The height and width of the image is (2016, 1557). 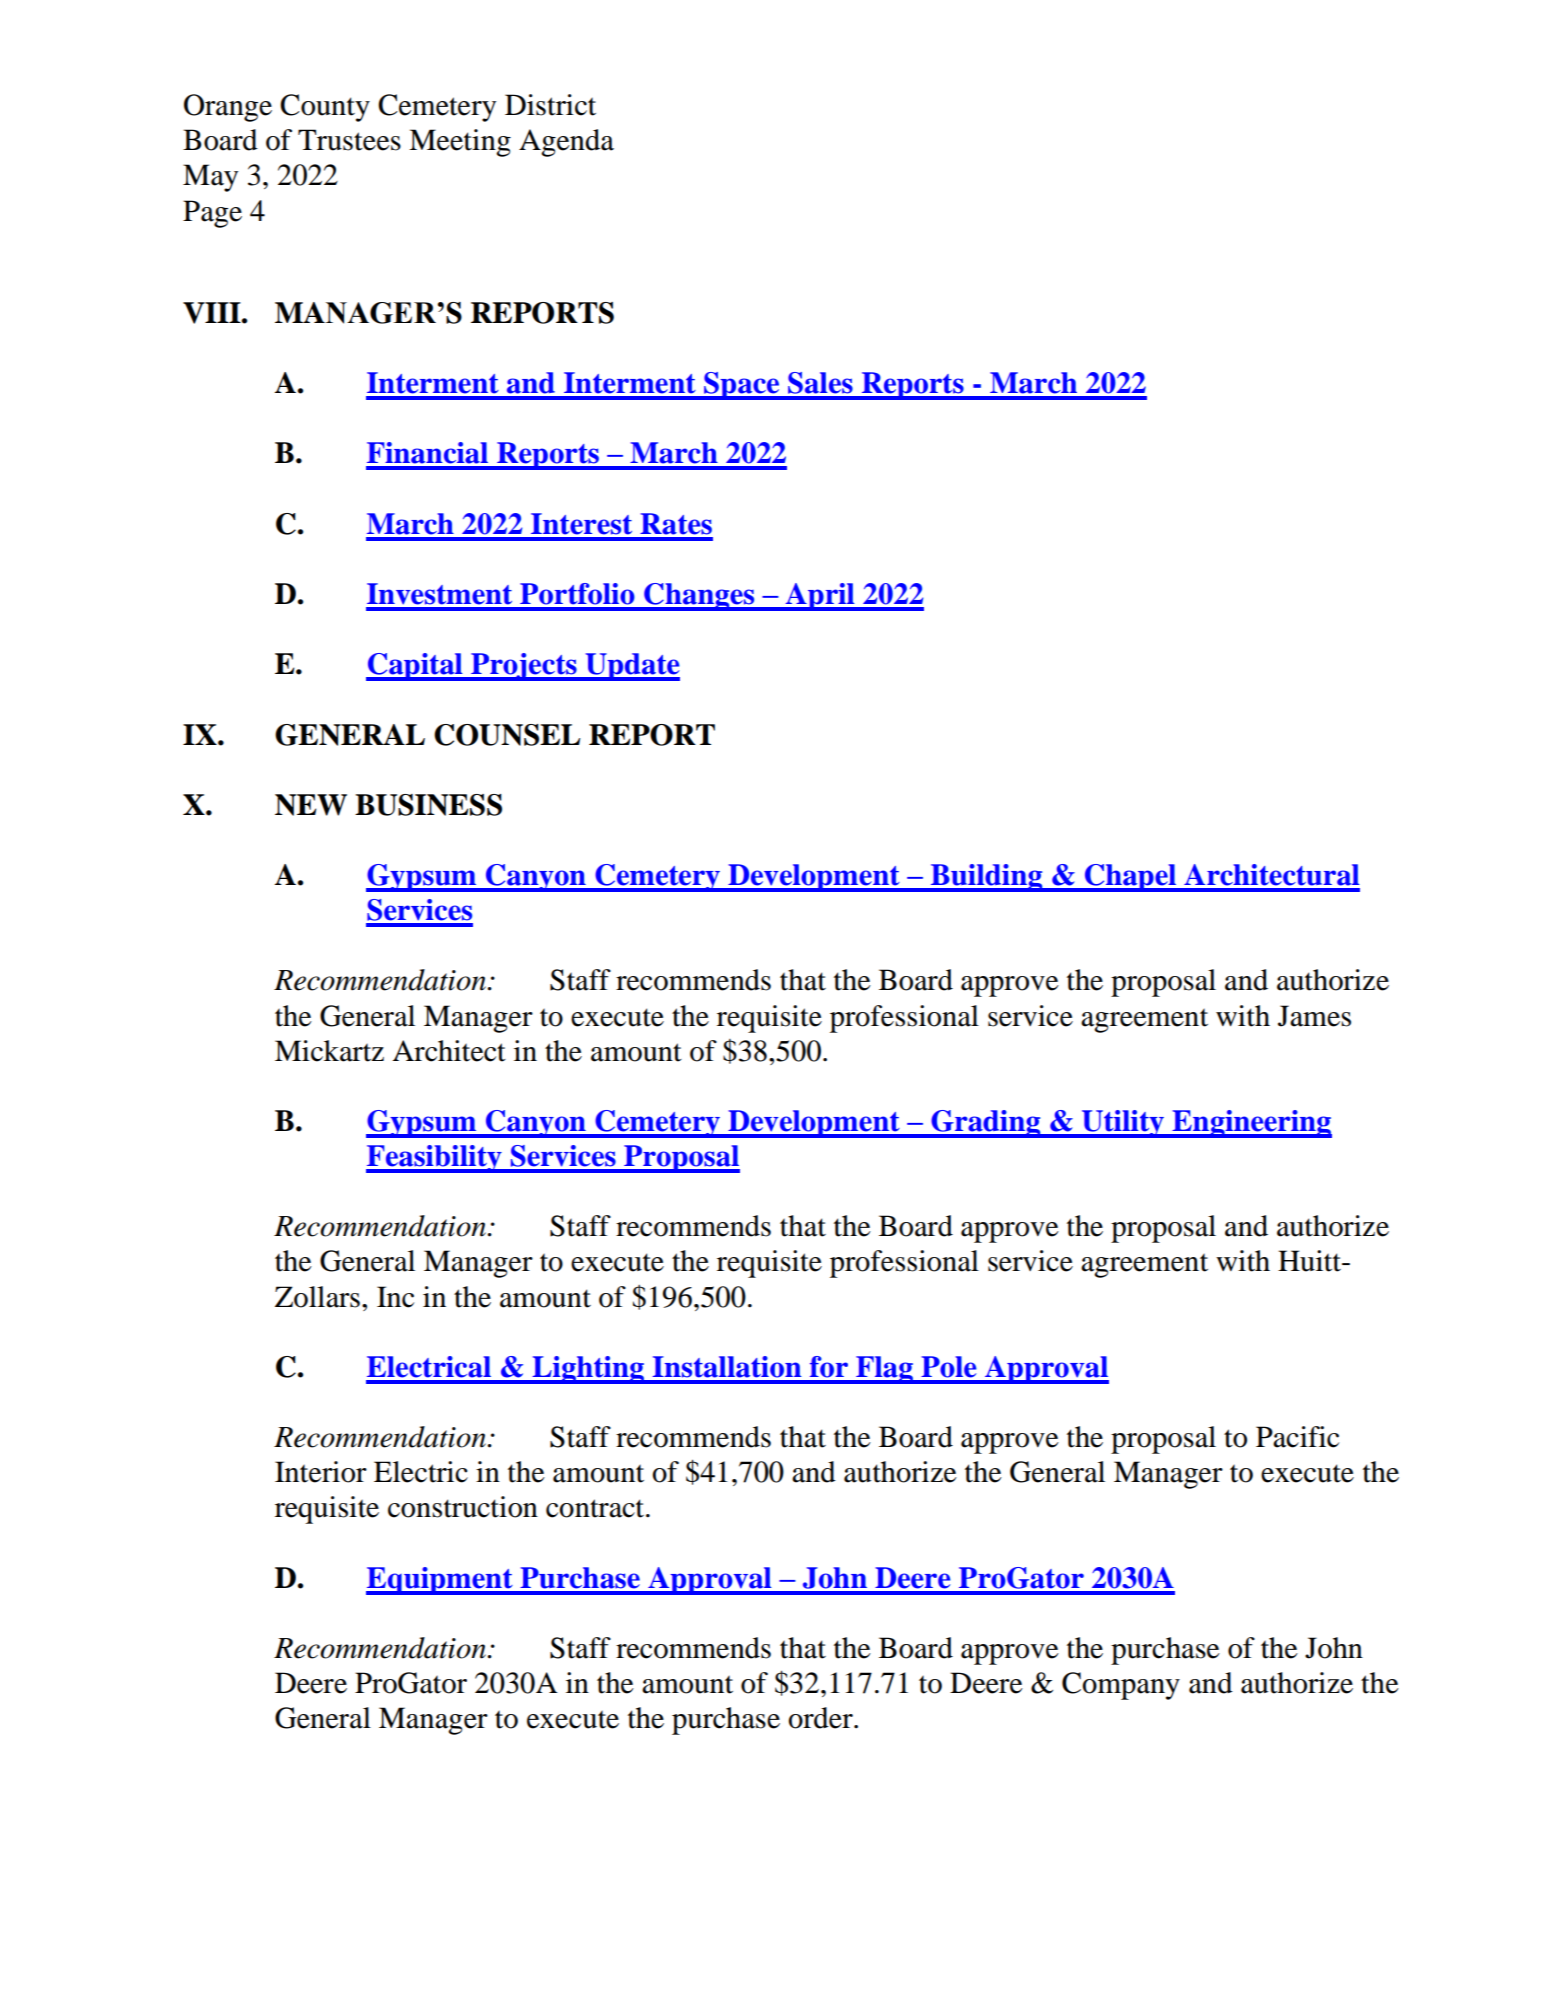 I want to click on Building, so click(x=986, y=878).
